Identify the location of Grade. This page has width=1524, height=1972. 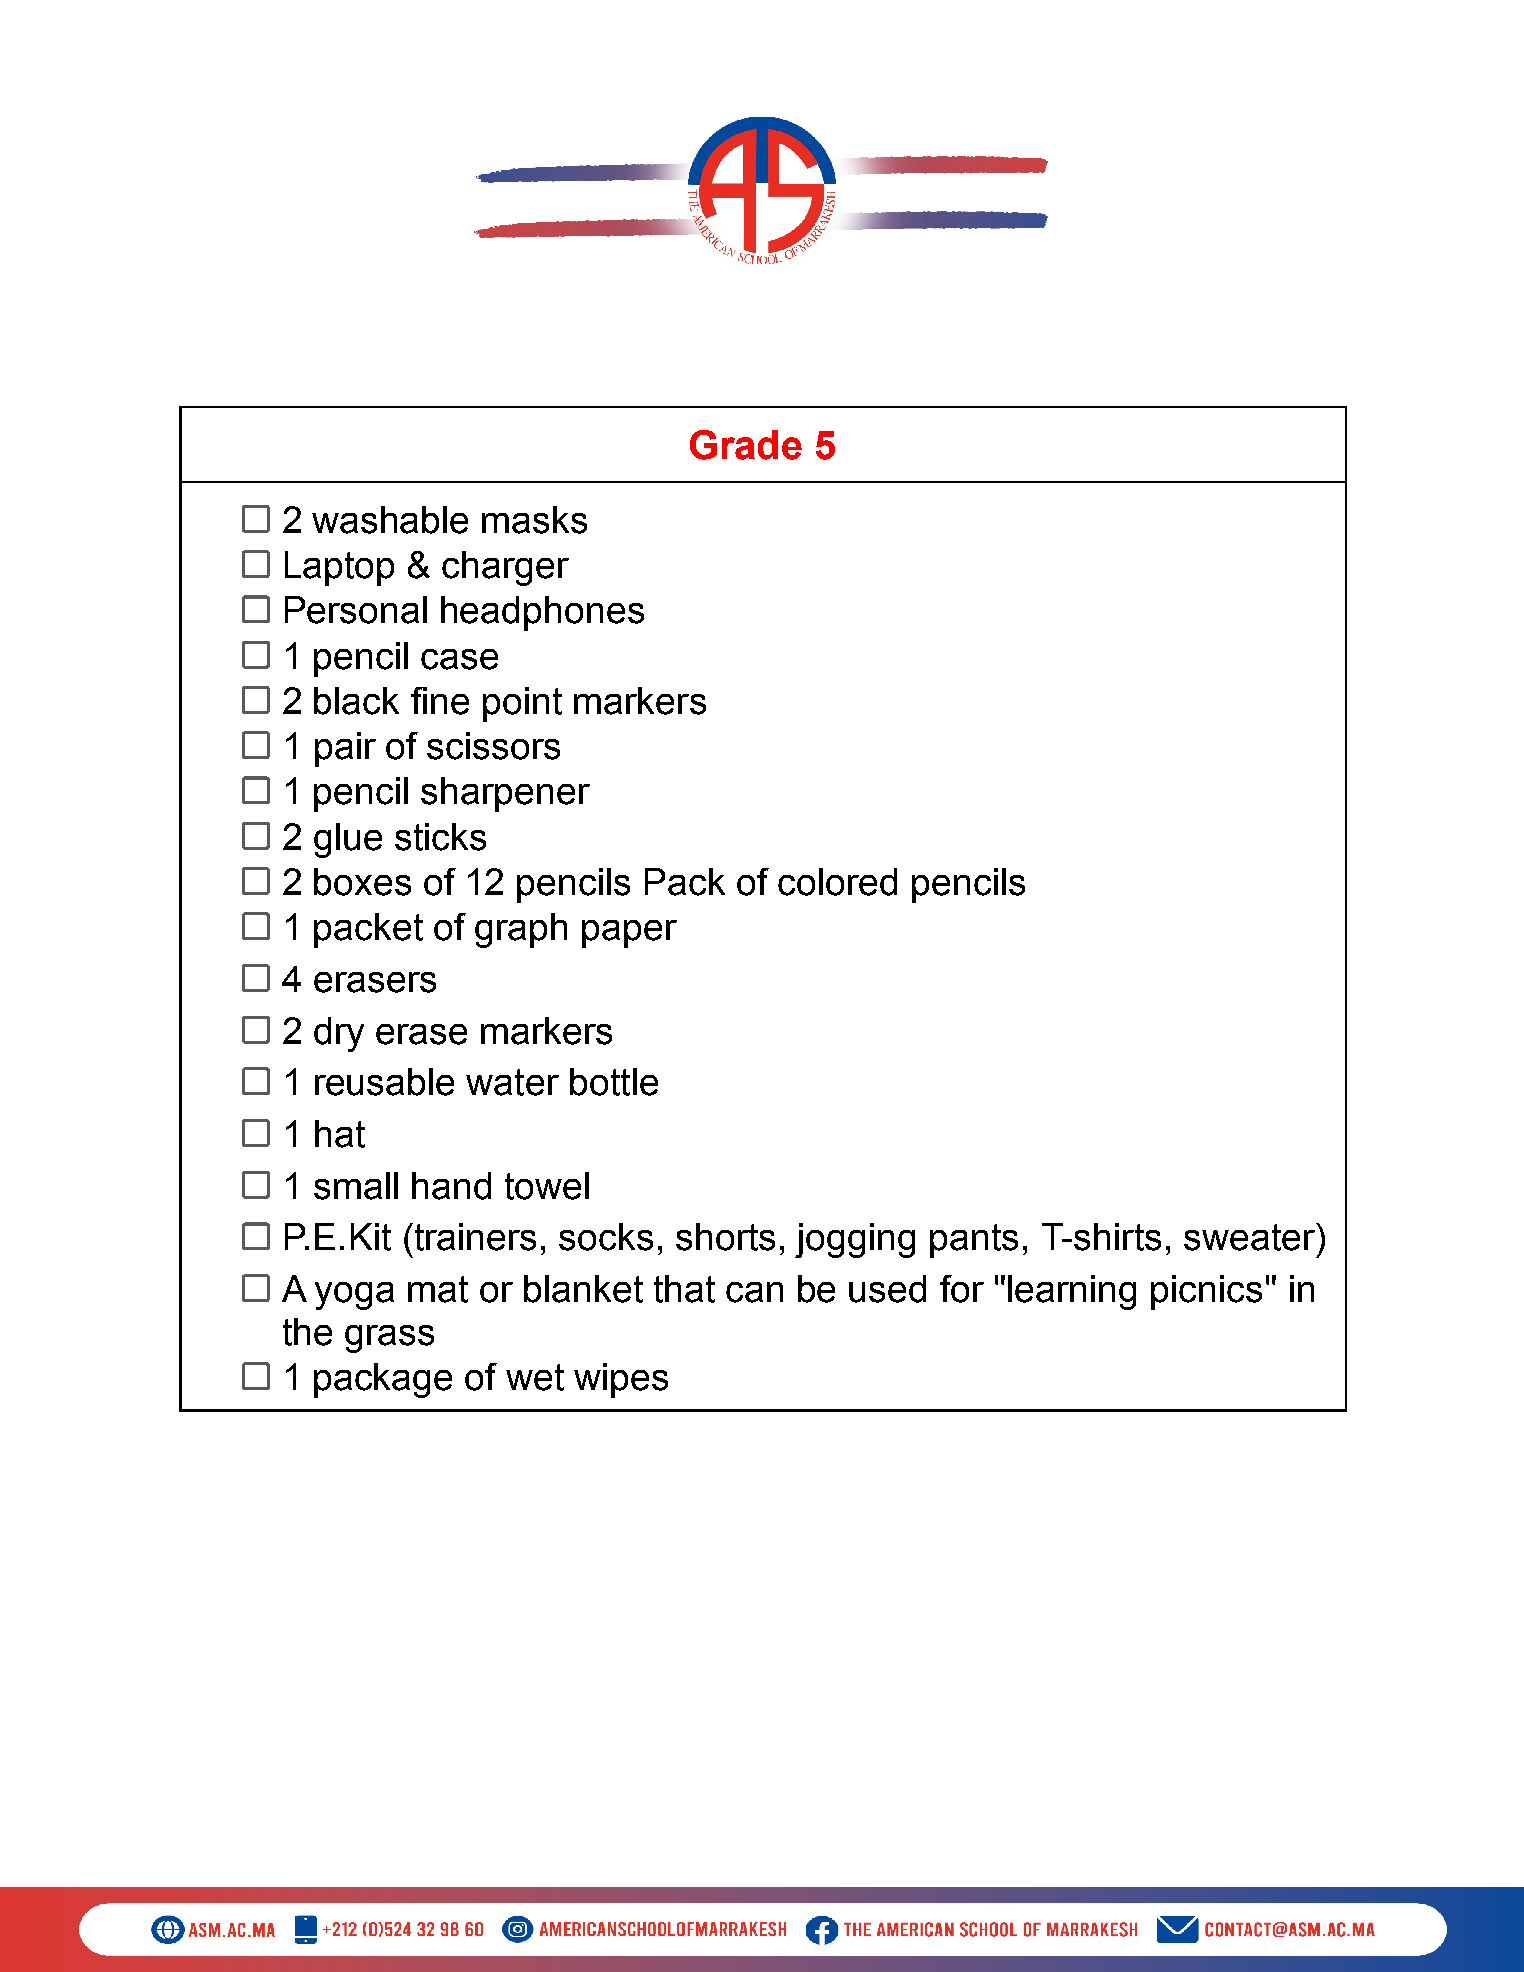
(746, 445).
